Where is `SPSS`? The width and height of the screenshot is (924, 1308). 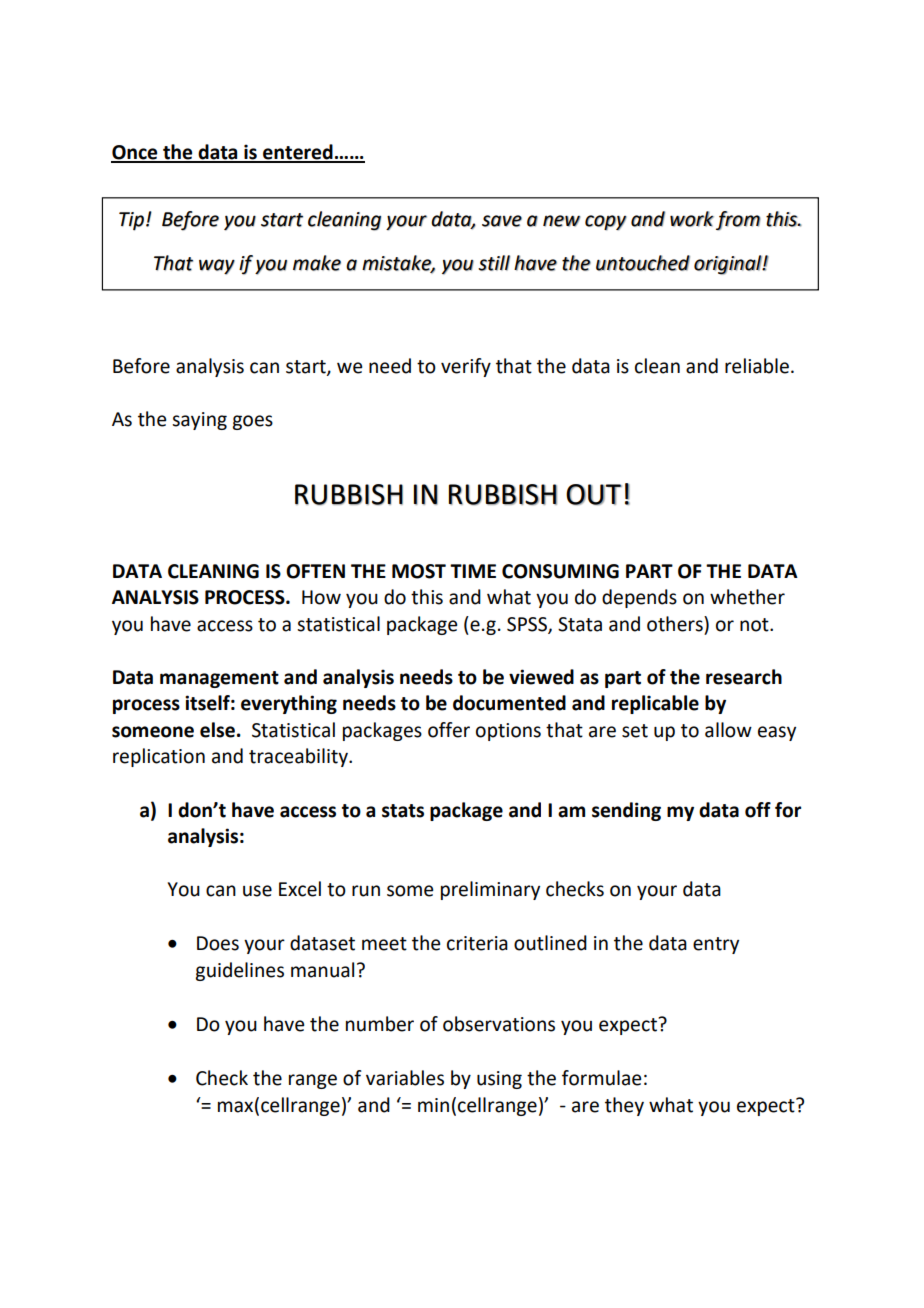
SPSS is located at coordinates (528, 625).
